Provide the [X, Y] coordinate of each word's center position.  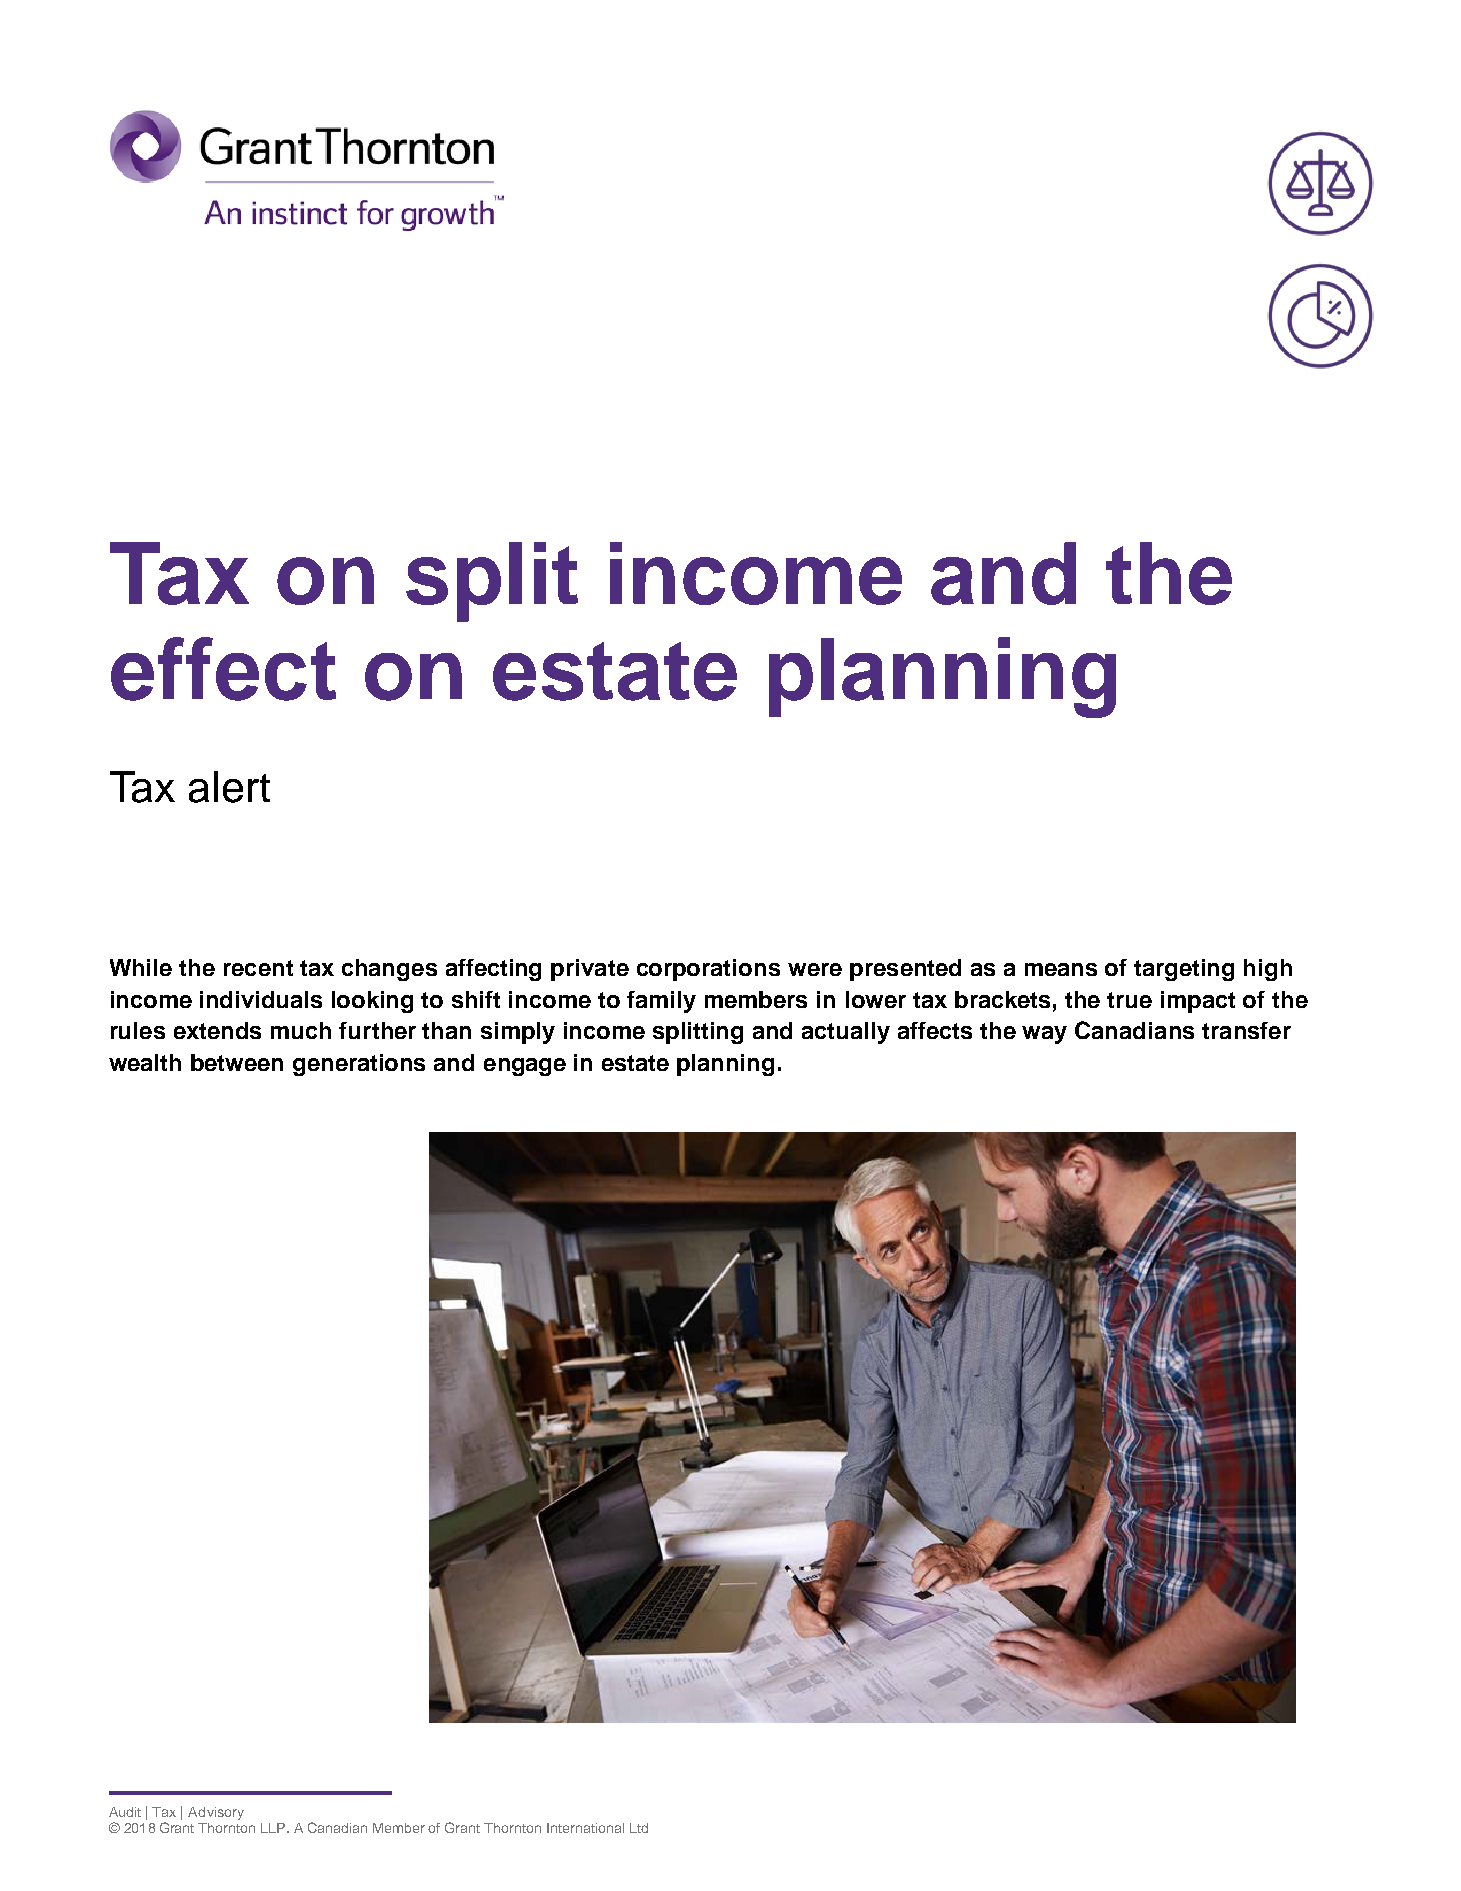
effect [223, 669]
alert [229, 787]
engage [525, 1067]
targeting [1184, 970]
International [585, 1828]
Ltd [639, 1828]
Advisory [216, 1813]
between [237, 1062]
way [1044, 1035]
